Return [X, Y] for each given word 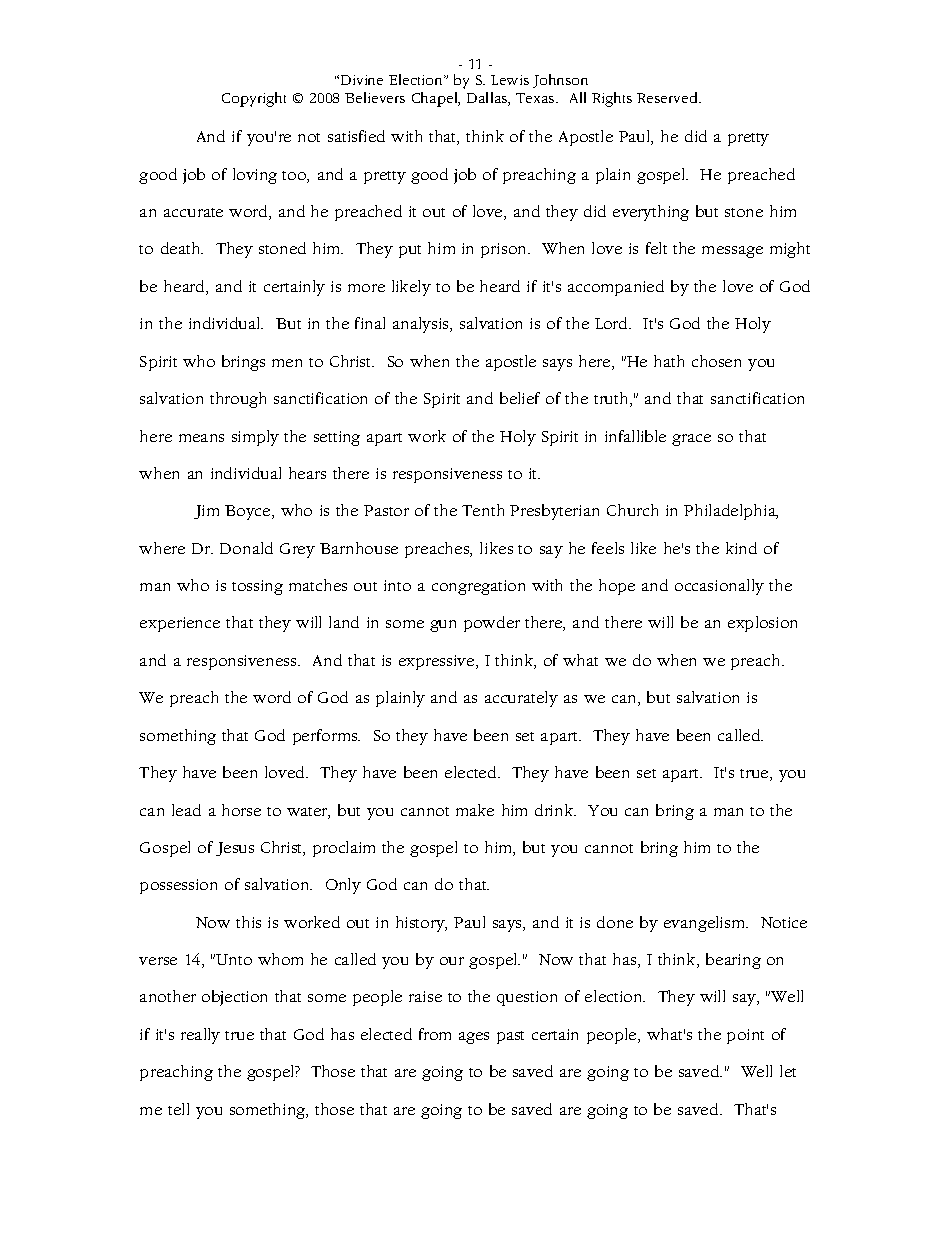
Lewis [510, 80]
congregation [478, 587]
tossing [257, 587]
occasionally [719, 587]
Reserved [668, 97]
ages [474, 1038]
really [200, 1036]
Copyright [254, 99]
